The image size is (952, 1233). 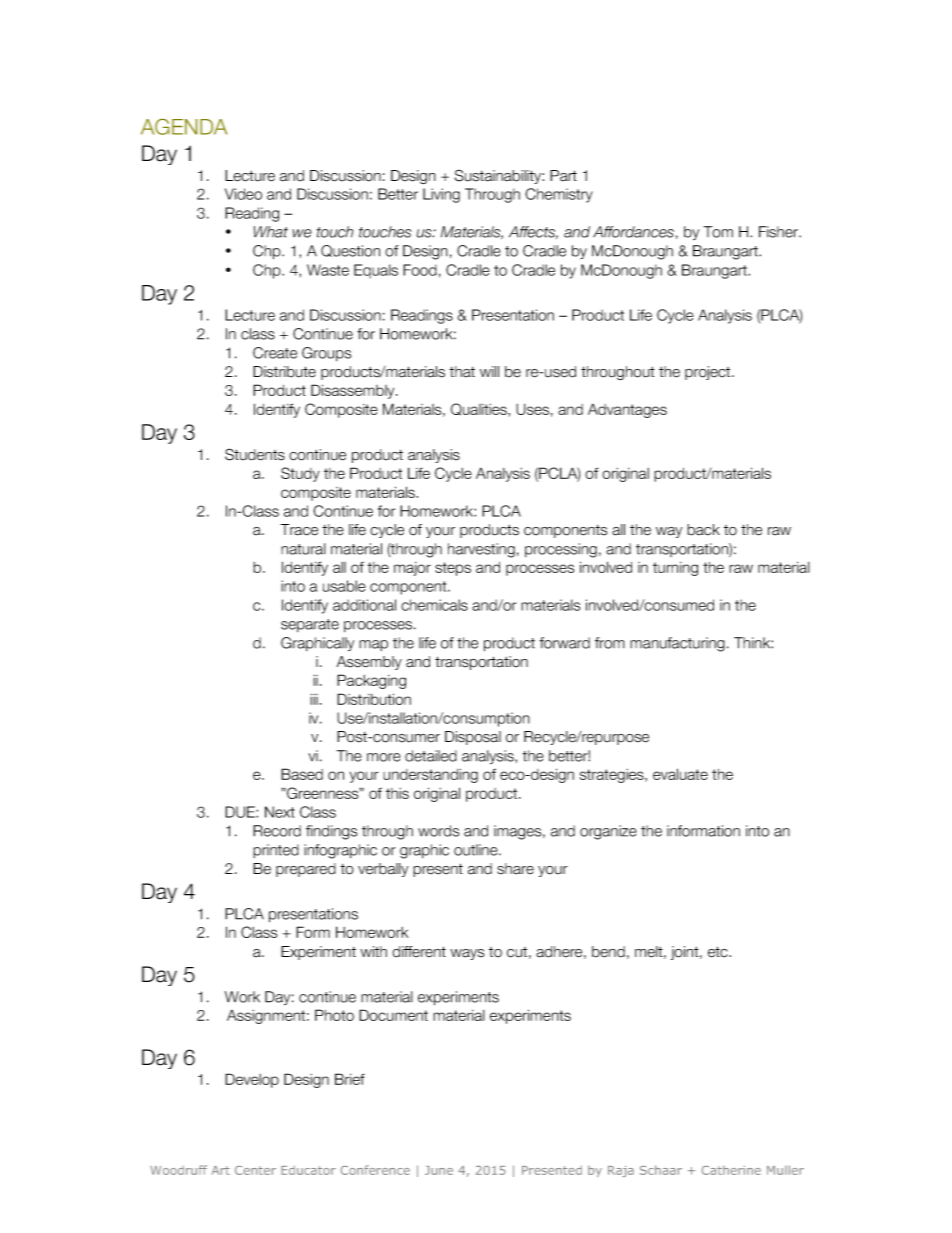 What do you see at coordinates (255, 1170) in the document?
I see `Center` at bounding box center [255, 1170].
